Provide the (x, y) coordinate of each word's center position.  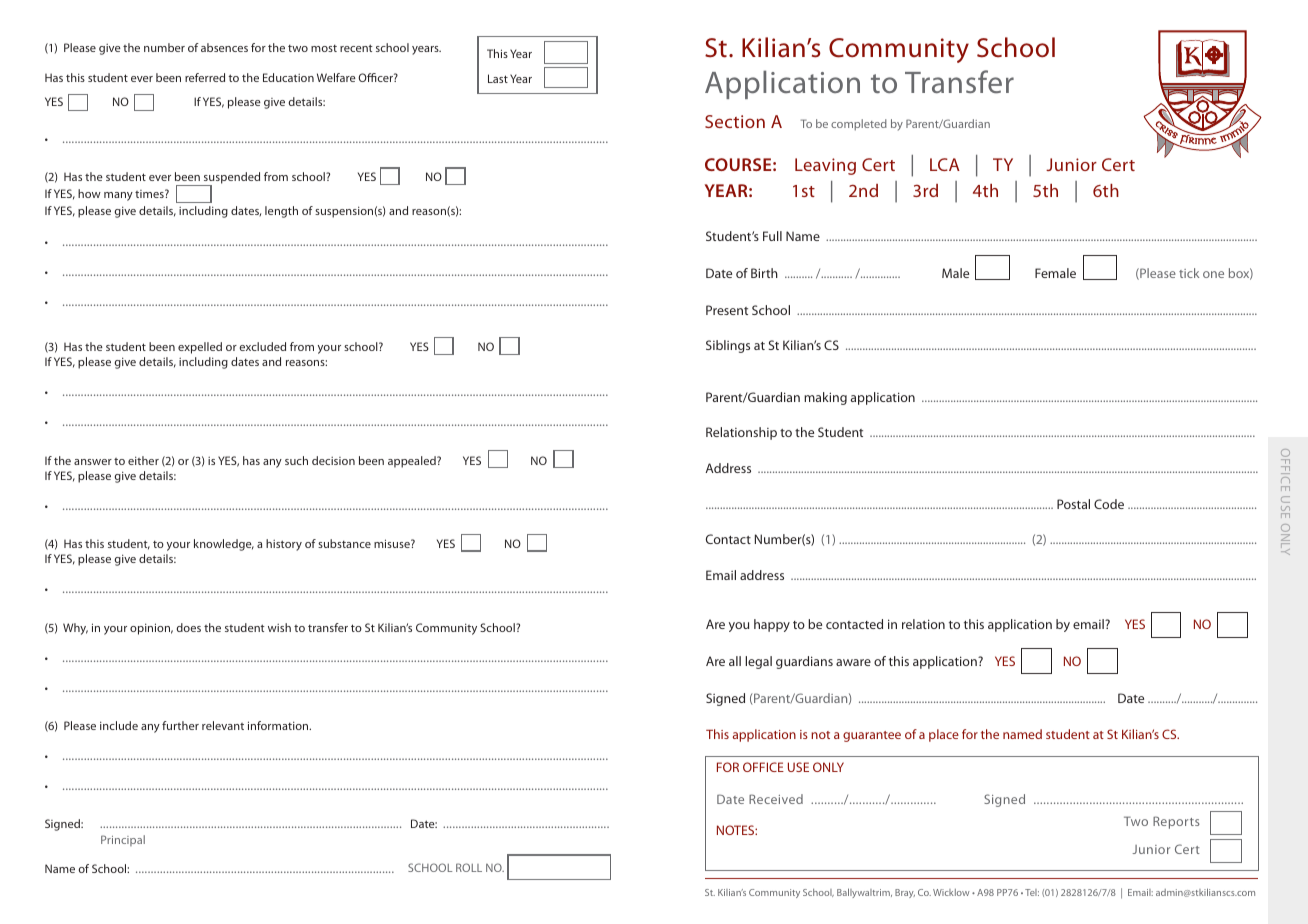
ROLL (469, 867)
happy (772, 625)
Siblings (728, 346)
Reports (1176, 822)
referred (205, 77)
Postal (1073, 504)
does (189, 627)
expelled (200, 348)
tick (1189, 273)
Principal (123, 840)
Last (498, 78)
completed (859, 125)
